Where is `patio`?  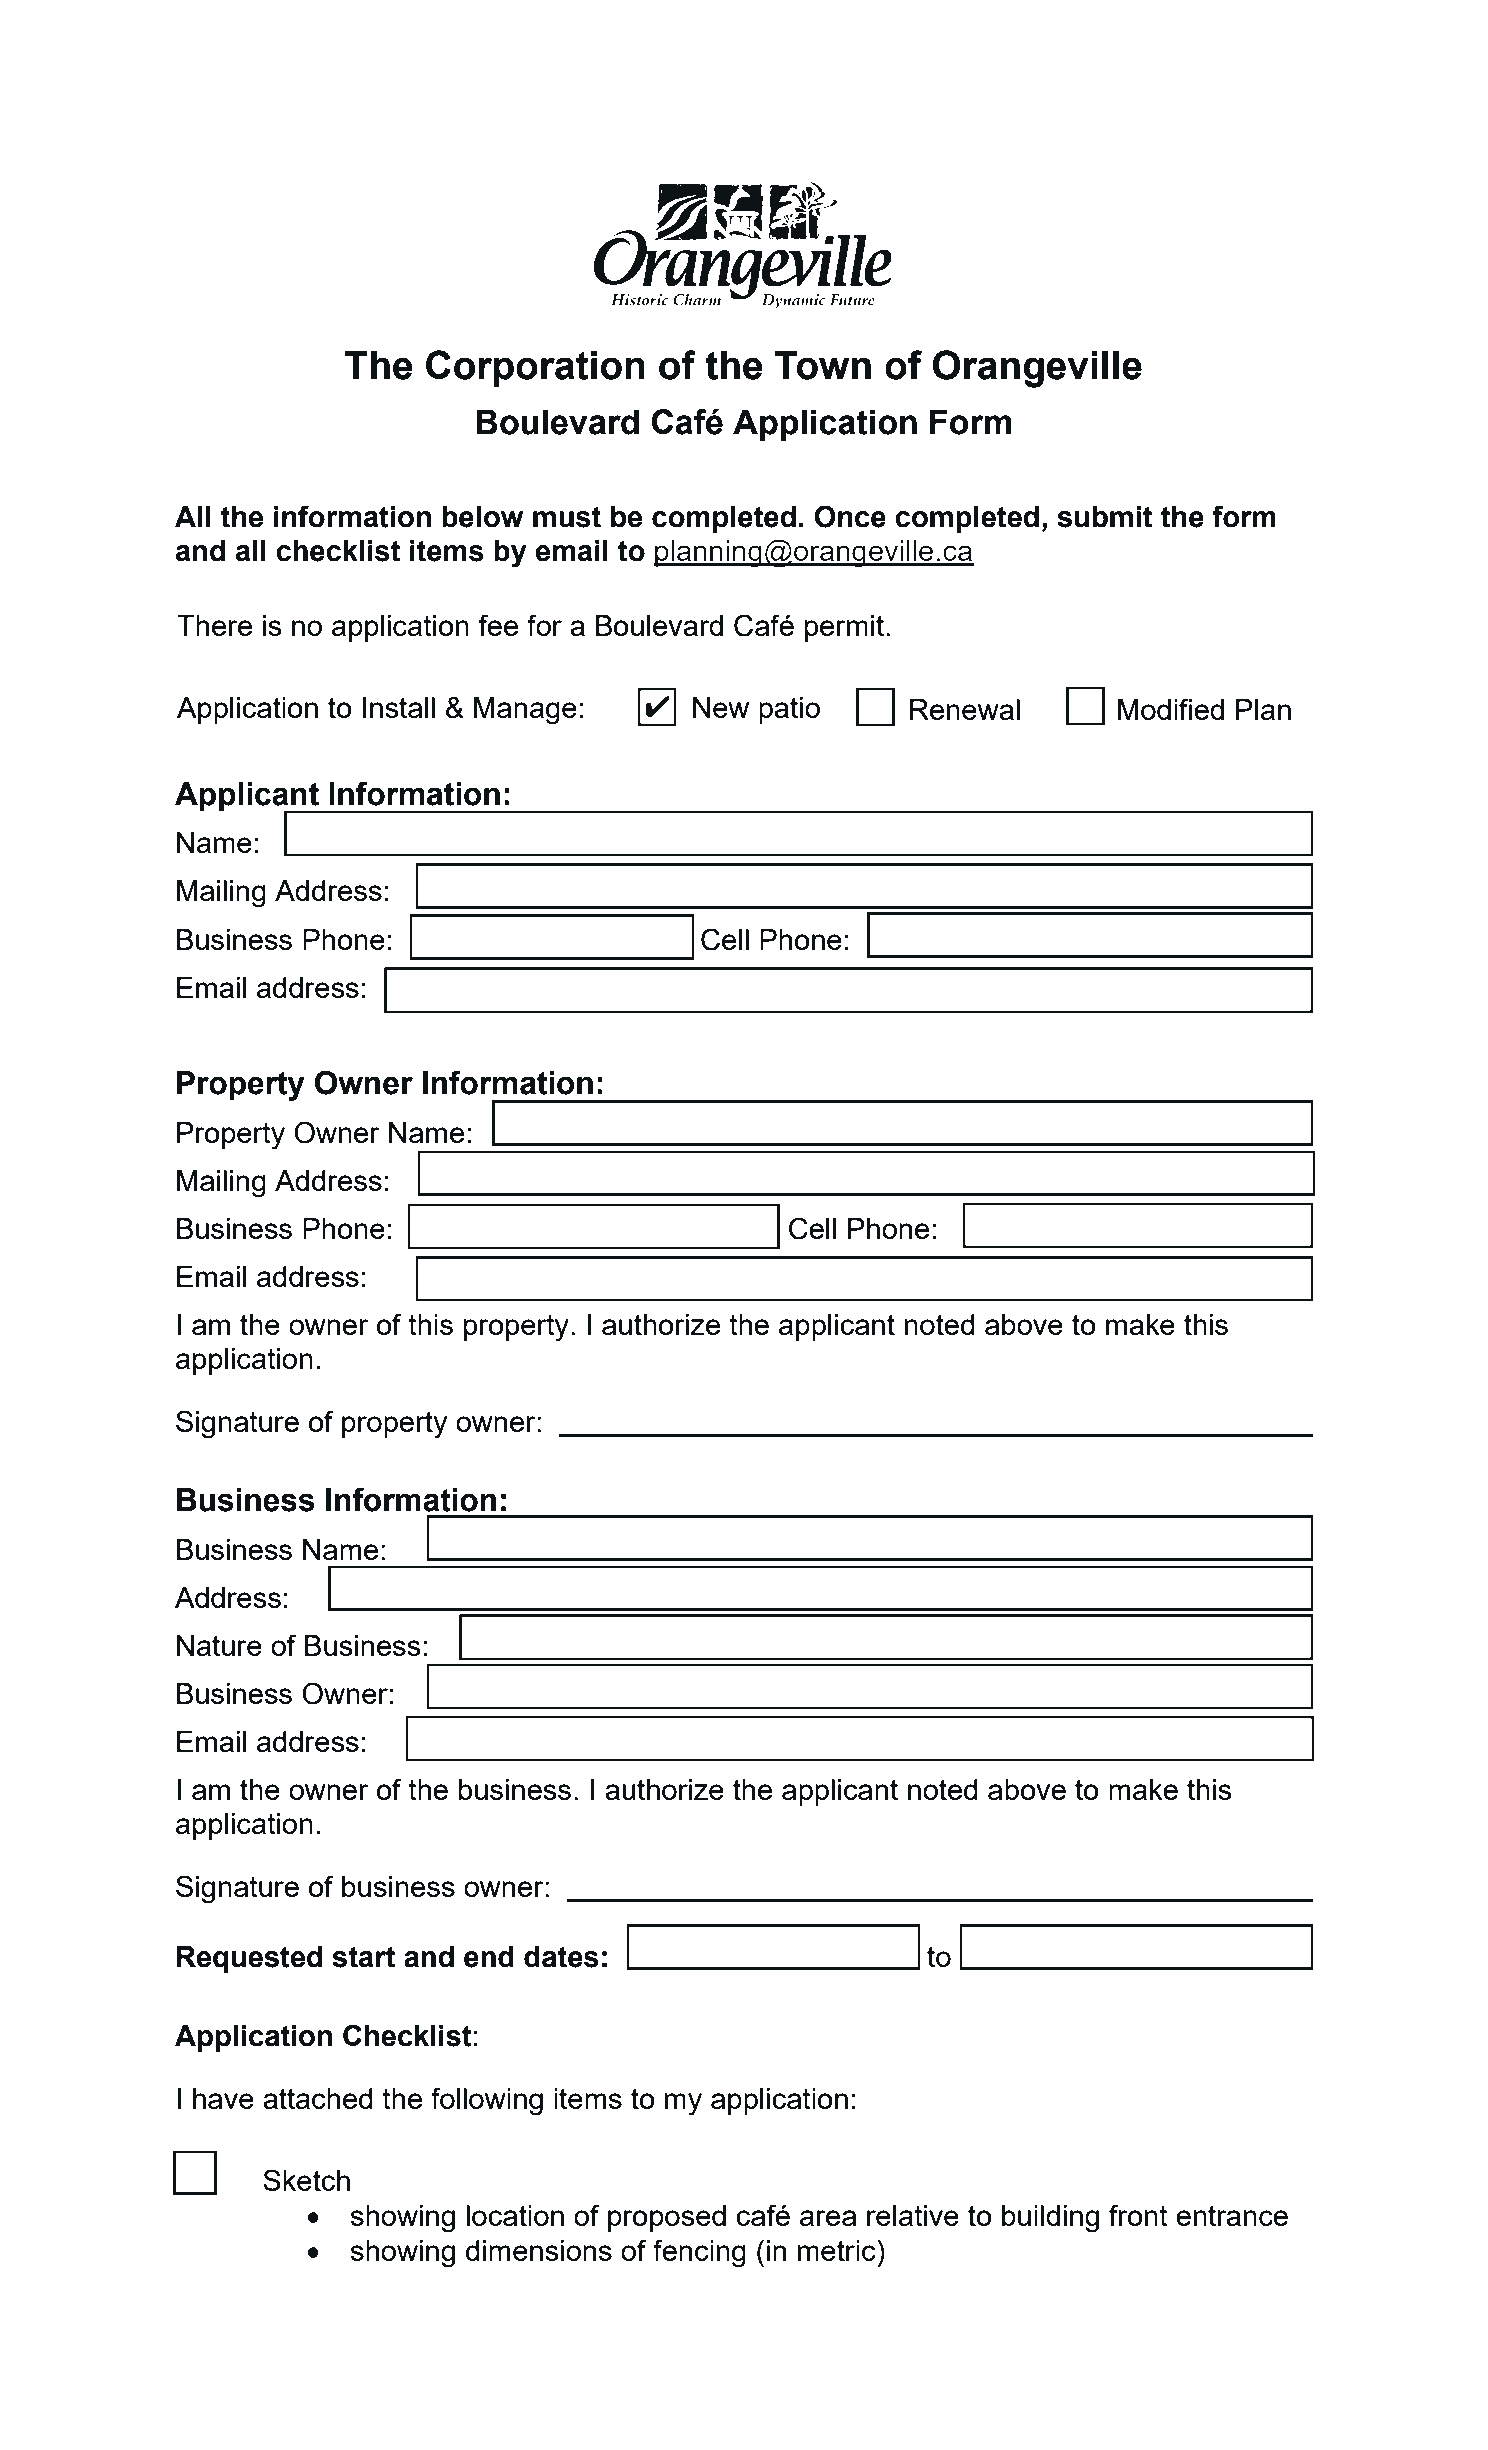
patio is located at coordinates (789, 710).
